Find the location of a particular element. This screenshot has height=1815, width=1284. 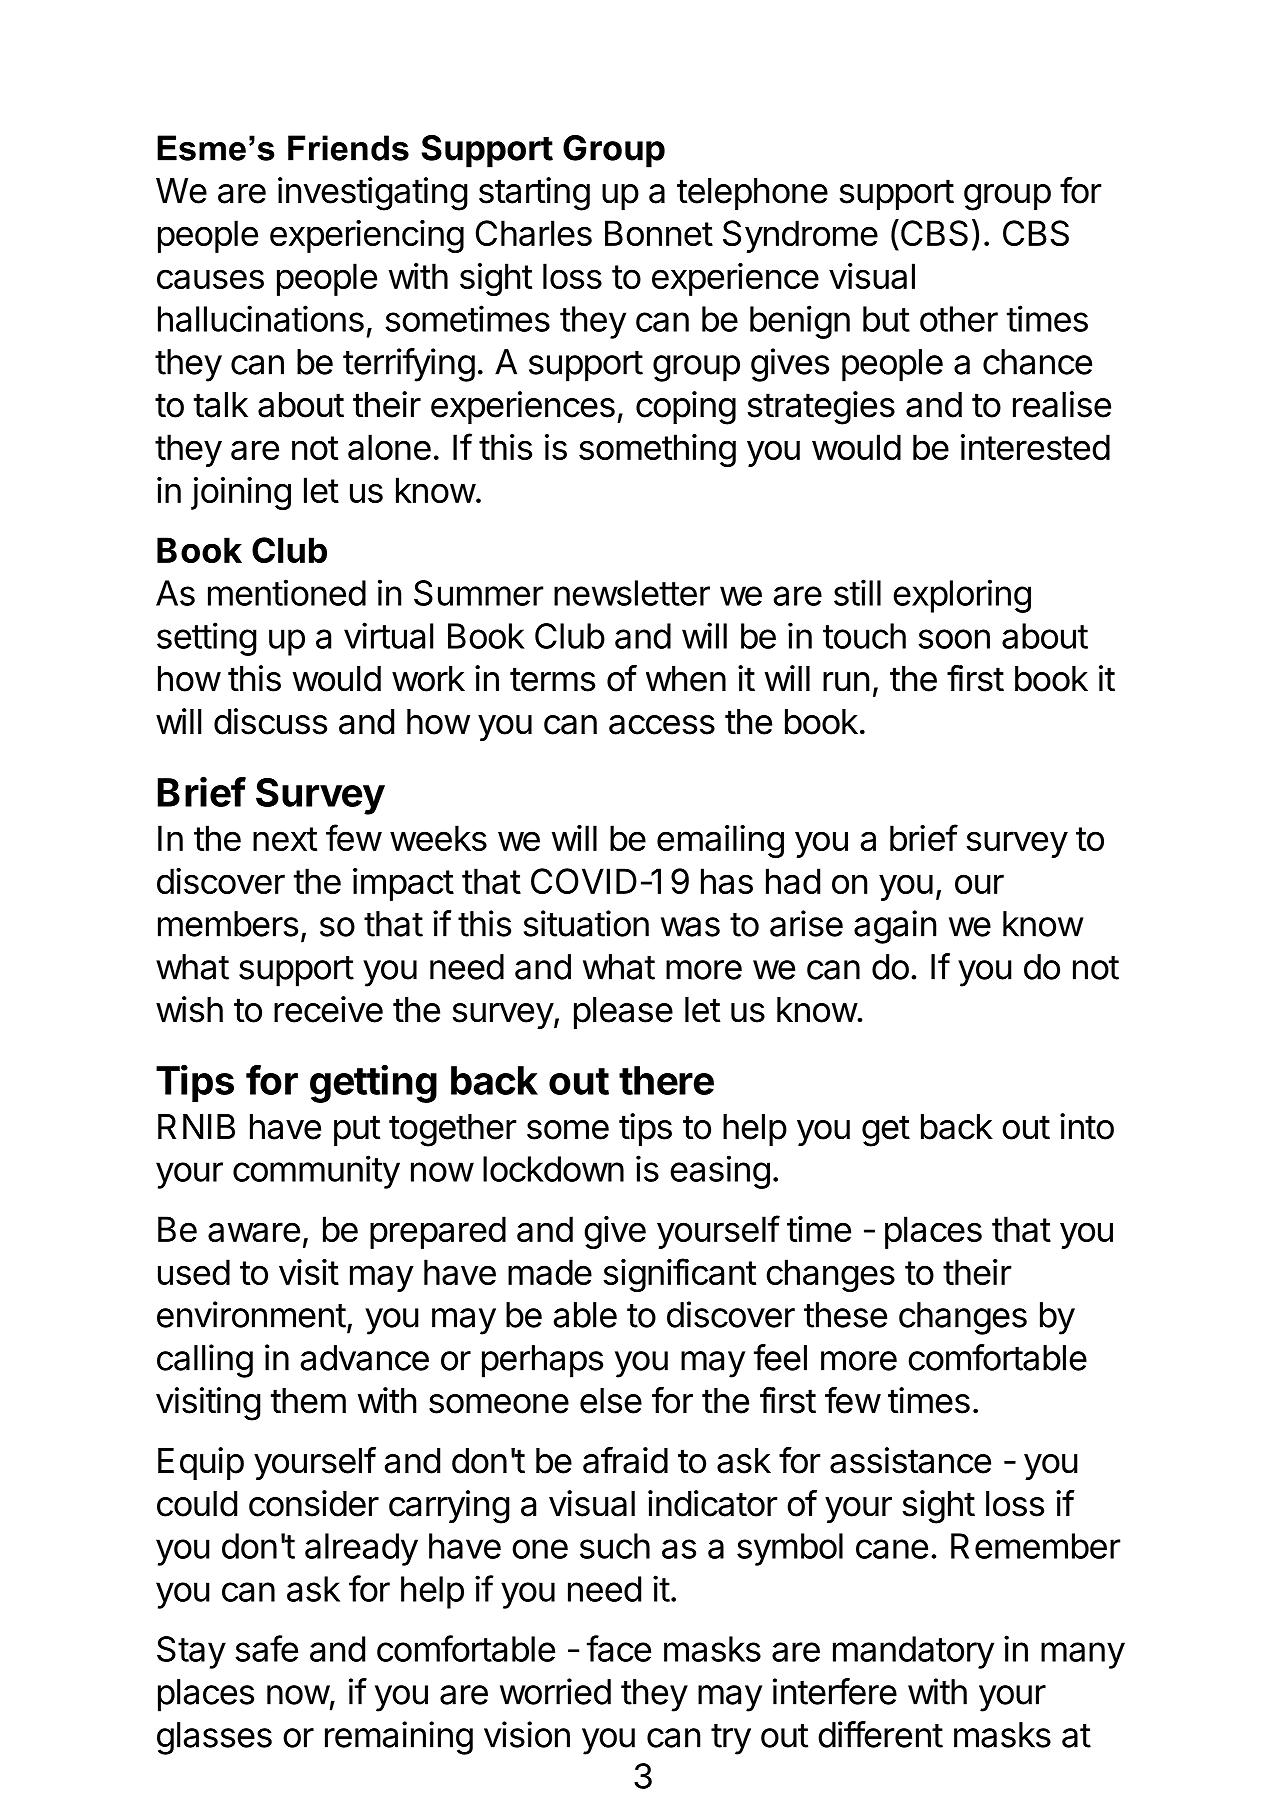

again is located at coordinates (895, 927).
